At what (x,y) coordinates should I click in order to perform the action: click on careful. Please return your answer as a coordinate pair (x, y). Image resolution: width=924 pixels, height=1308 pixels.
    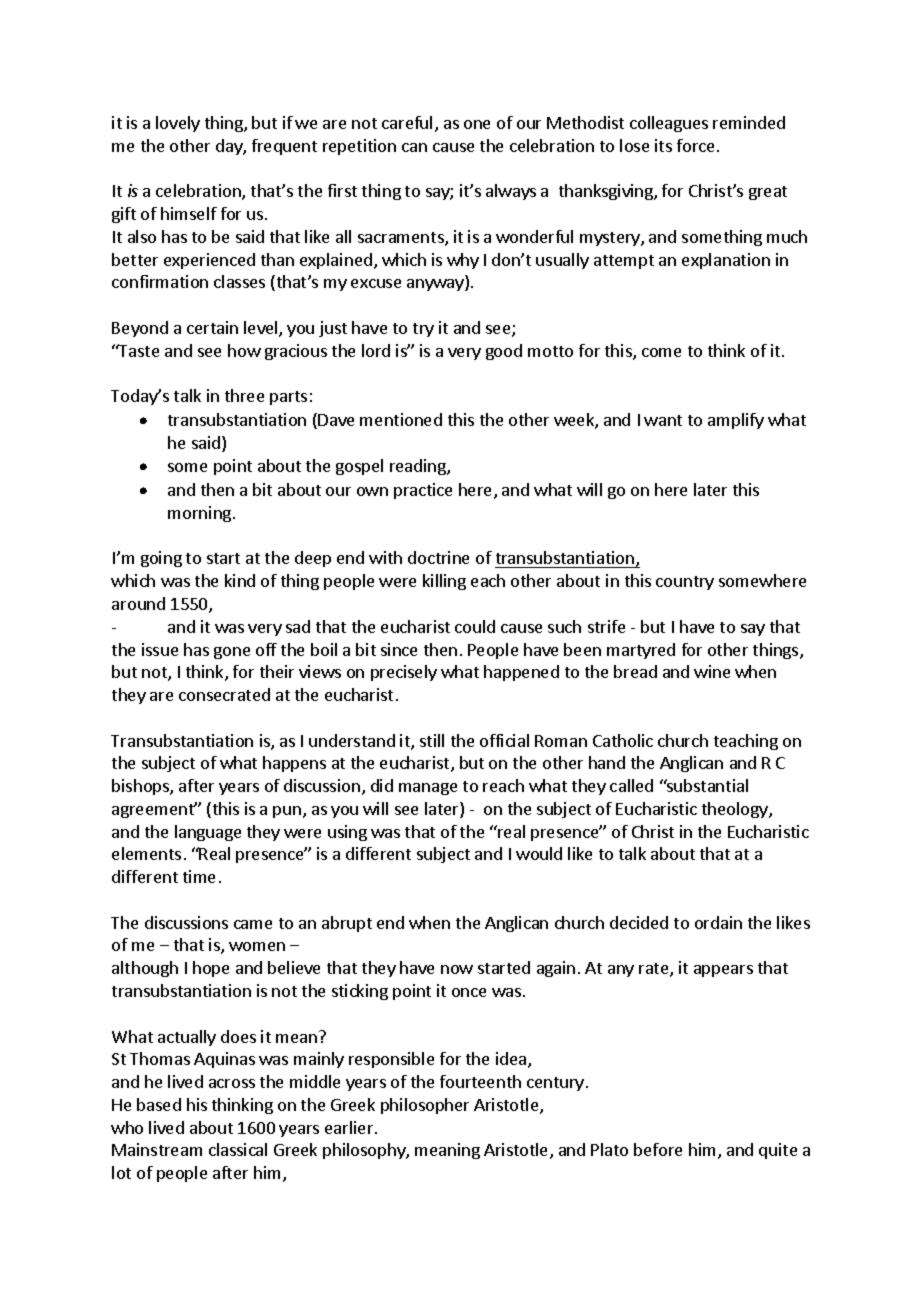
    Looking at the image, I should click on (407, 122).
